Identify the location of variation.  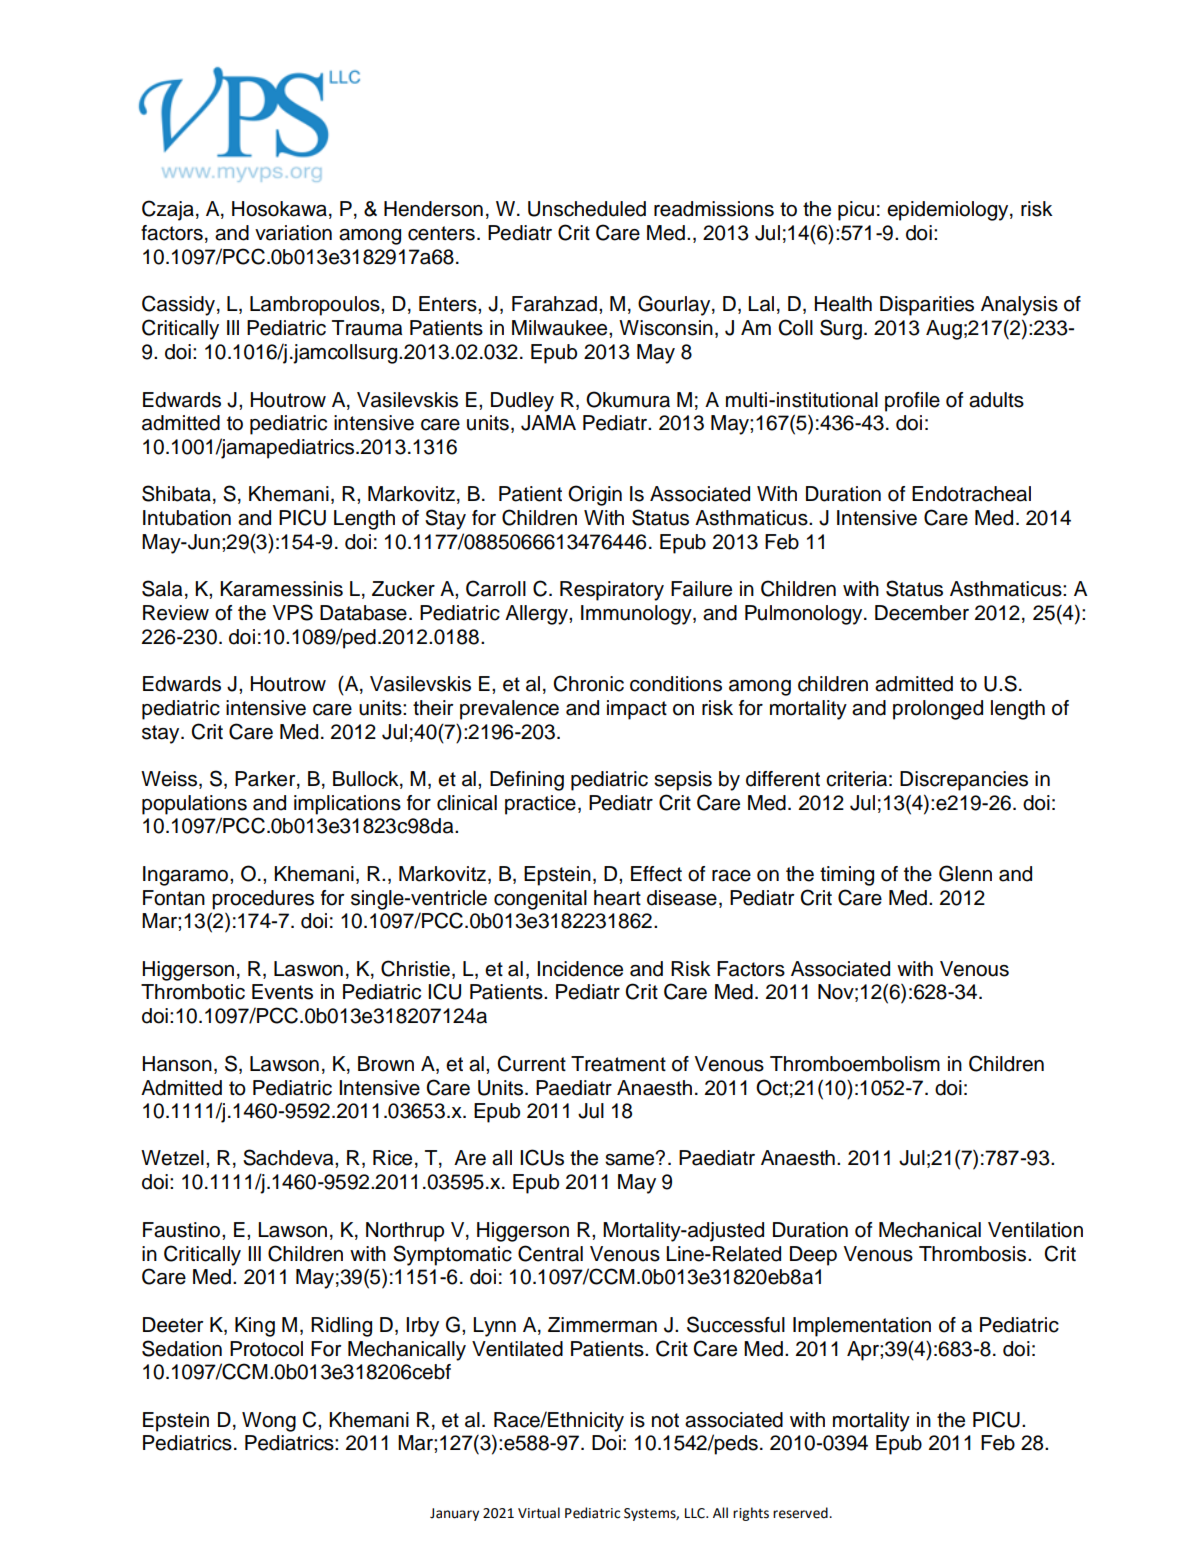
(293, 233).
